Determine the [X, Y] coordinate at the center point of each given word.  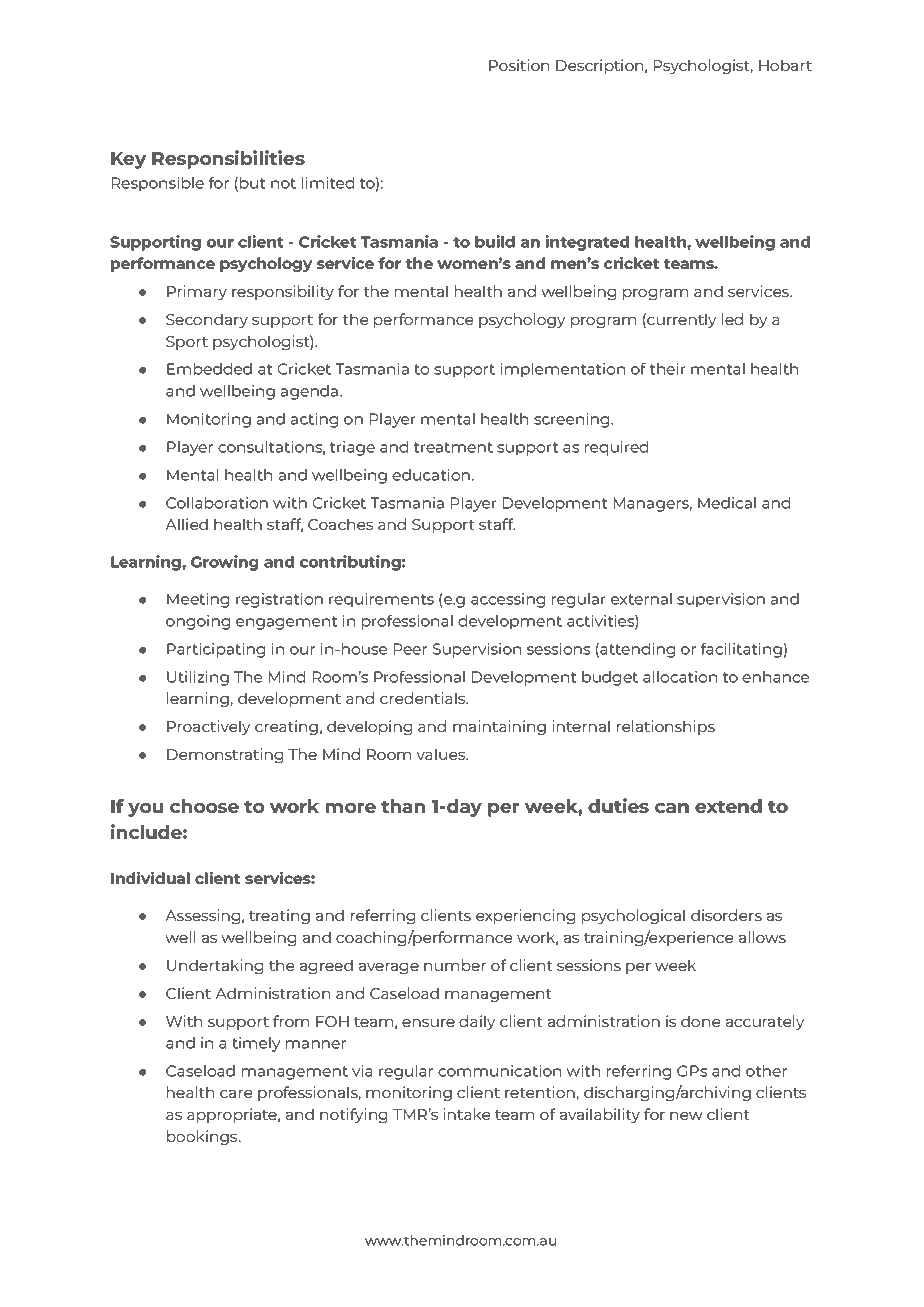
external [641, 599]
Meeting [198, 600]
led [732, 319]
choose [204, 806]
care [236, 1094]
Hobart [785, 65]
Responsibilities [228, 159]
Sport [187, 343]
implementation [563, 370]
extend [728, 806]
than [403, 806]
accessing [508, 600]
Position [519, 65]
